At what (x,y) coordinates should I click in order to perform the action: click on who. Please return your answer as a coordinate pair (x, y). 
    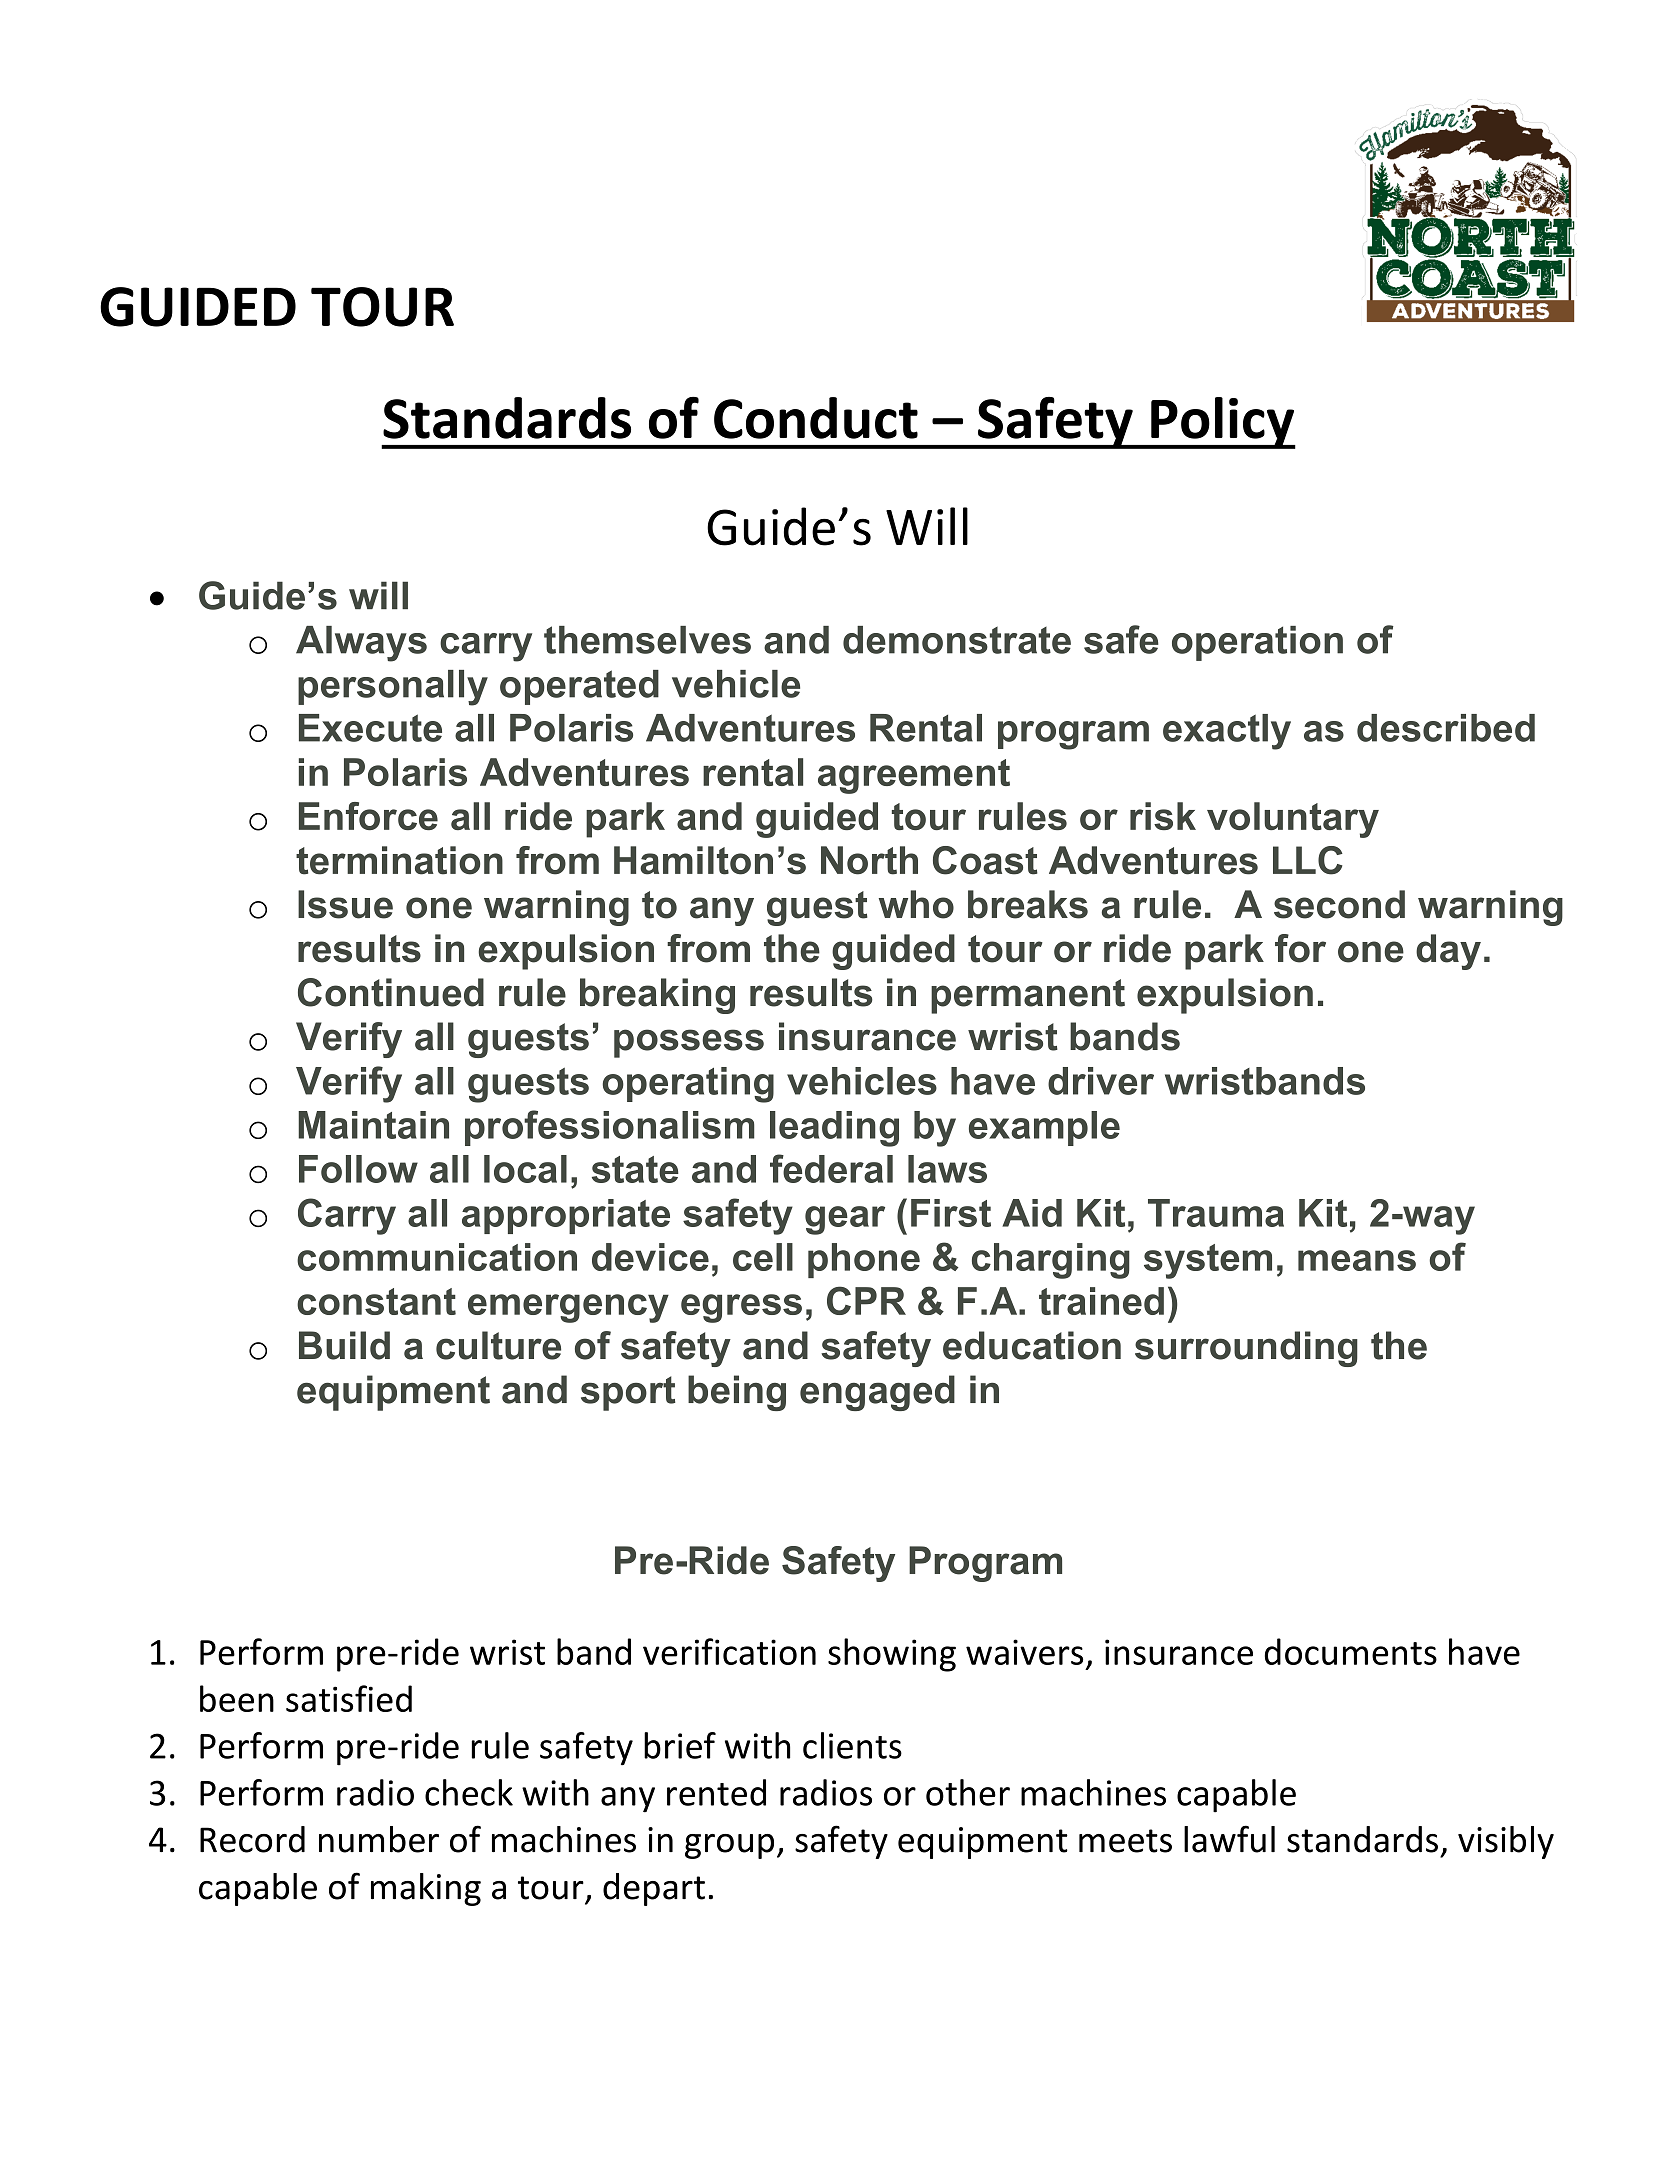
    Looking at the image, I should click on (916, 904).
